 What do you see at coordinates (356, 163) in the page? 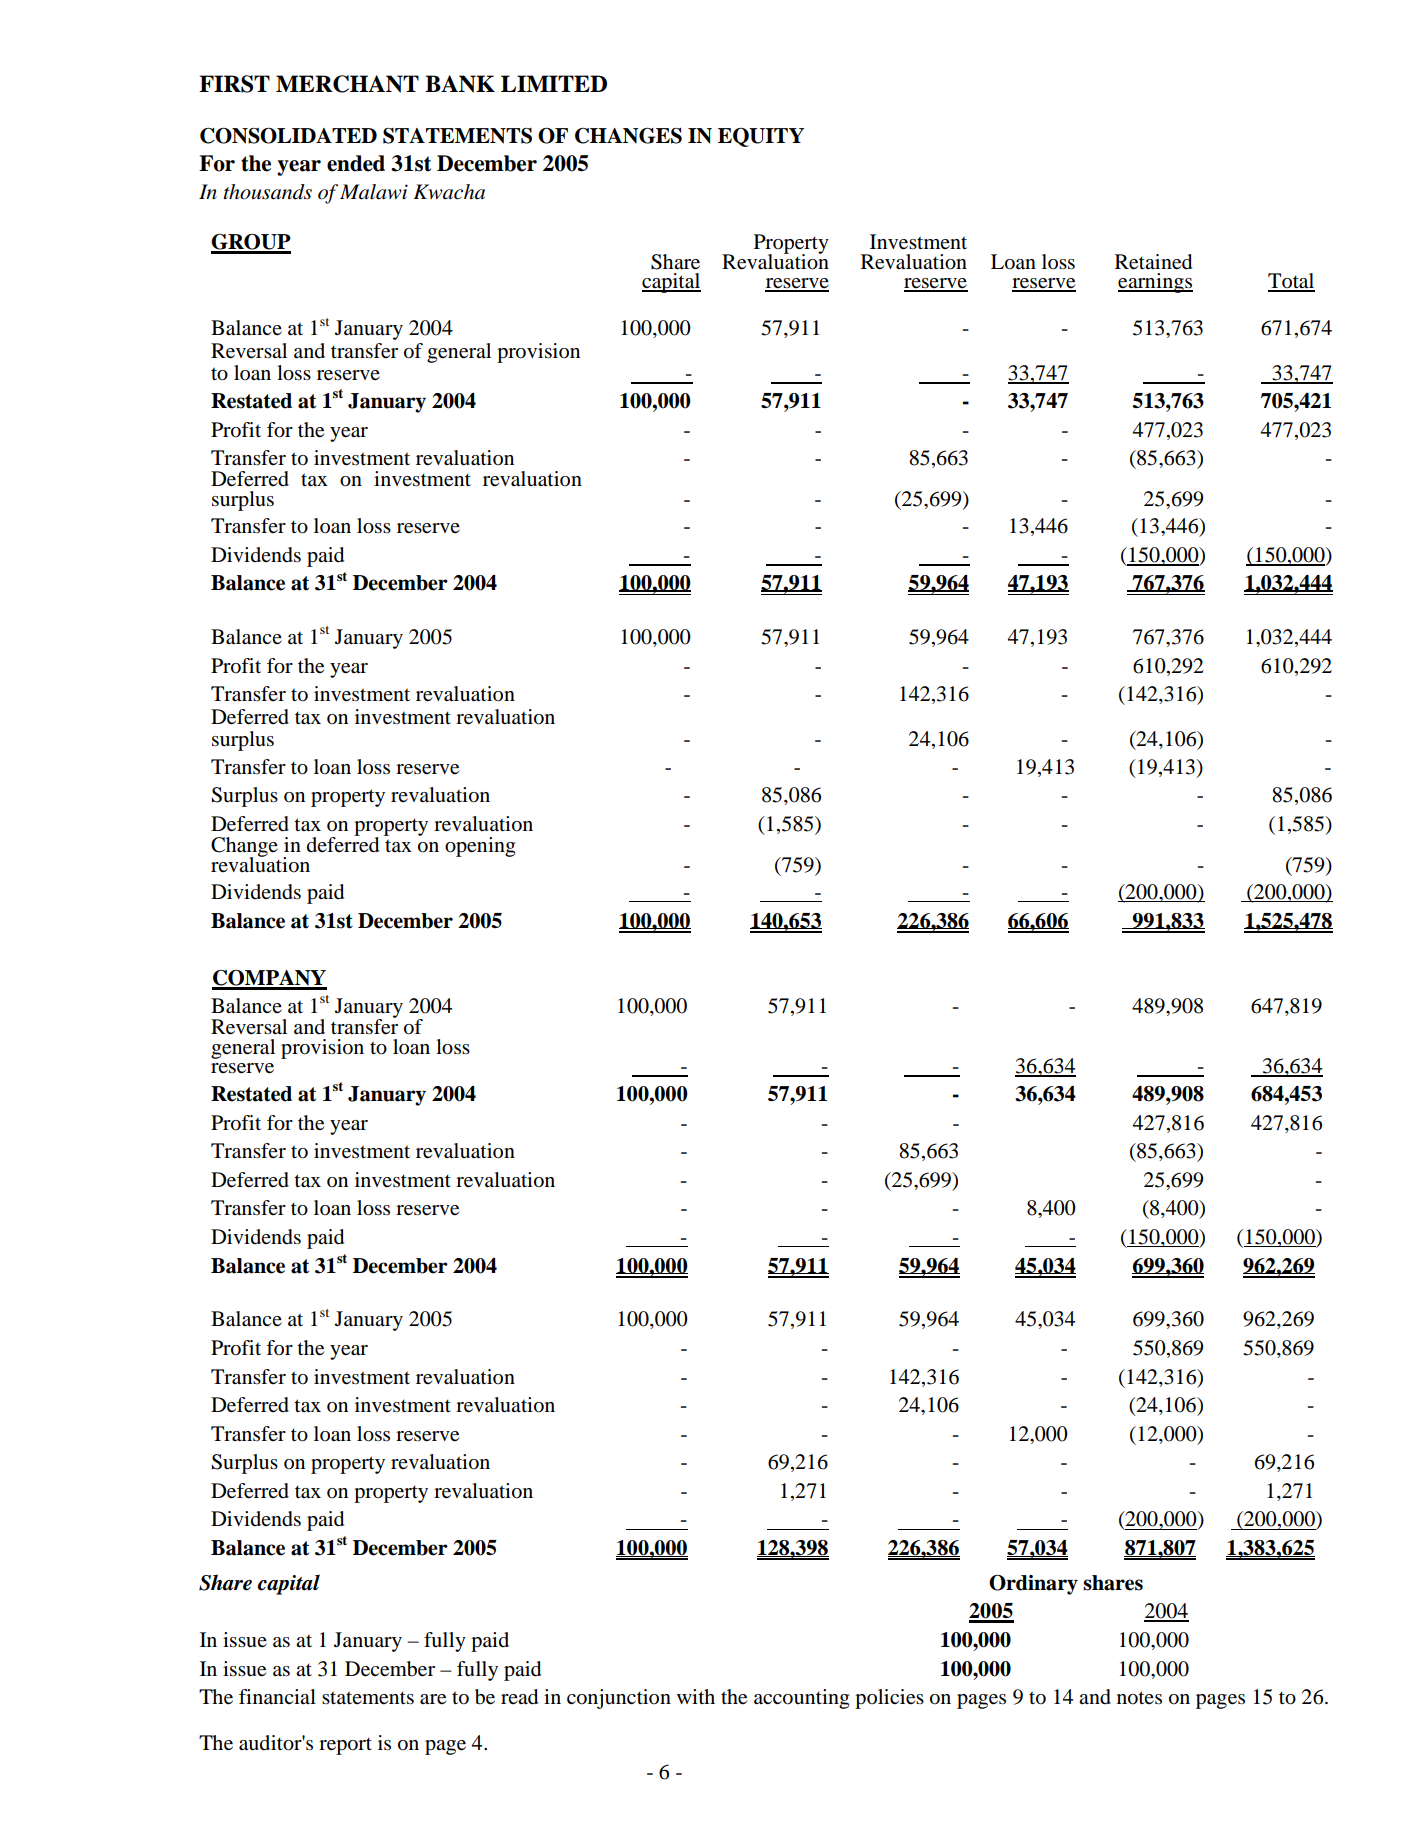
I see `ended` at bounding box center [356, 163].
